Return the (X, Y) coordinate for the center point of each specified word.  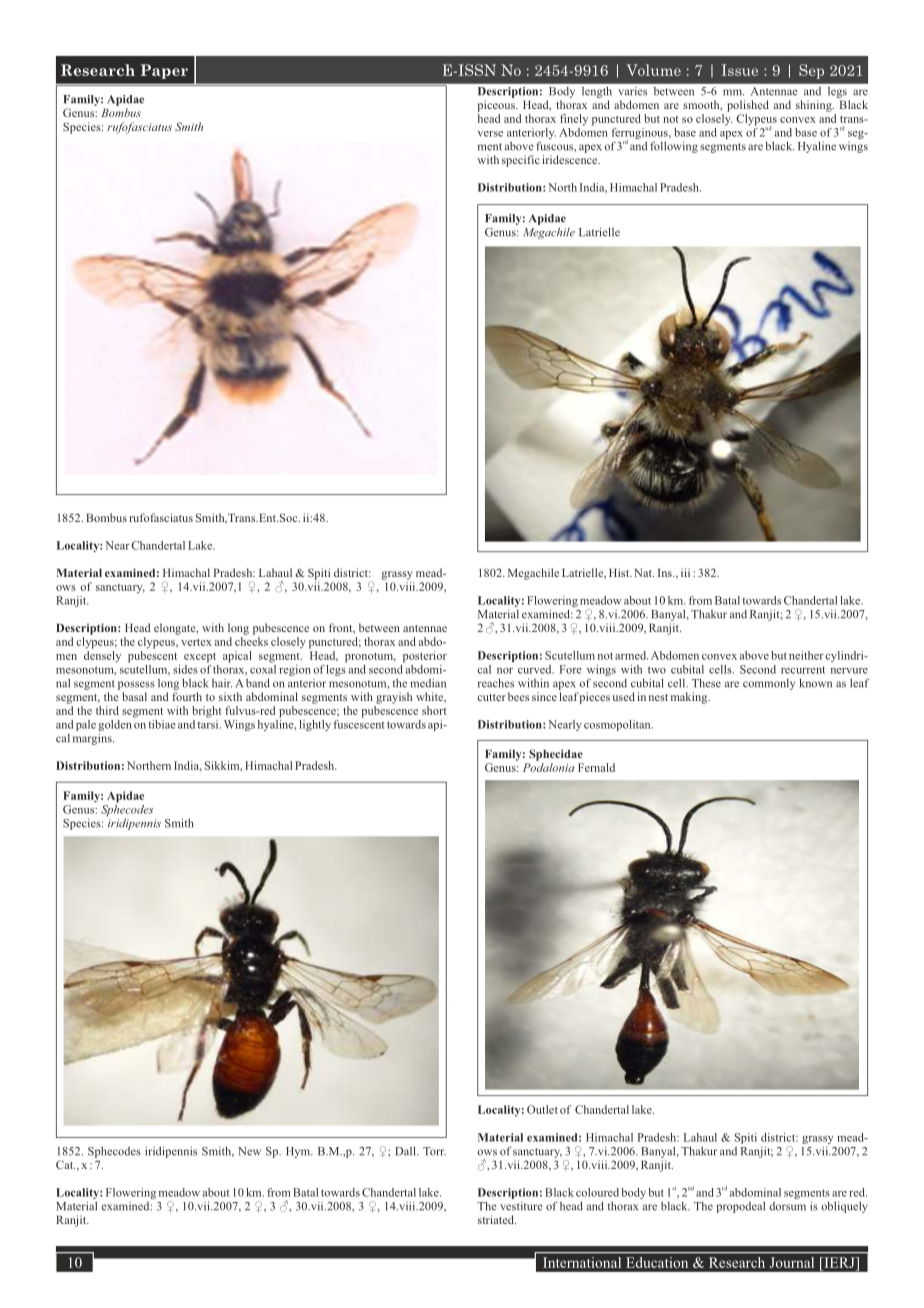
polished (748, 106)
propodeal (741, 1207)
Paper (164, 71)
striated (497, 1219)
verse (490, 134)
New (249, 1151)
